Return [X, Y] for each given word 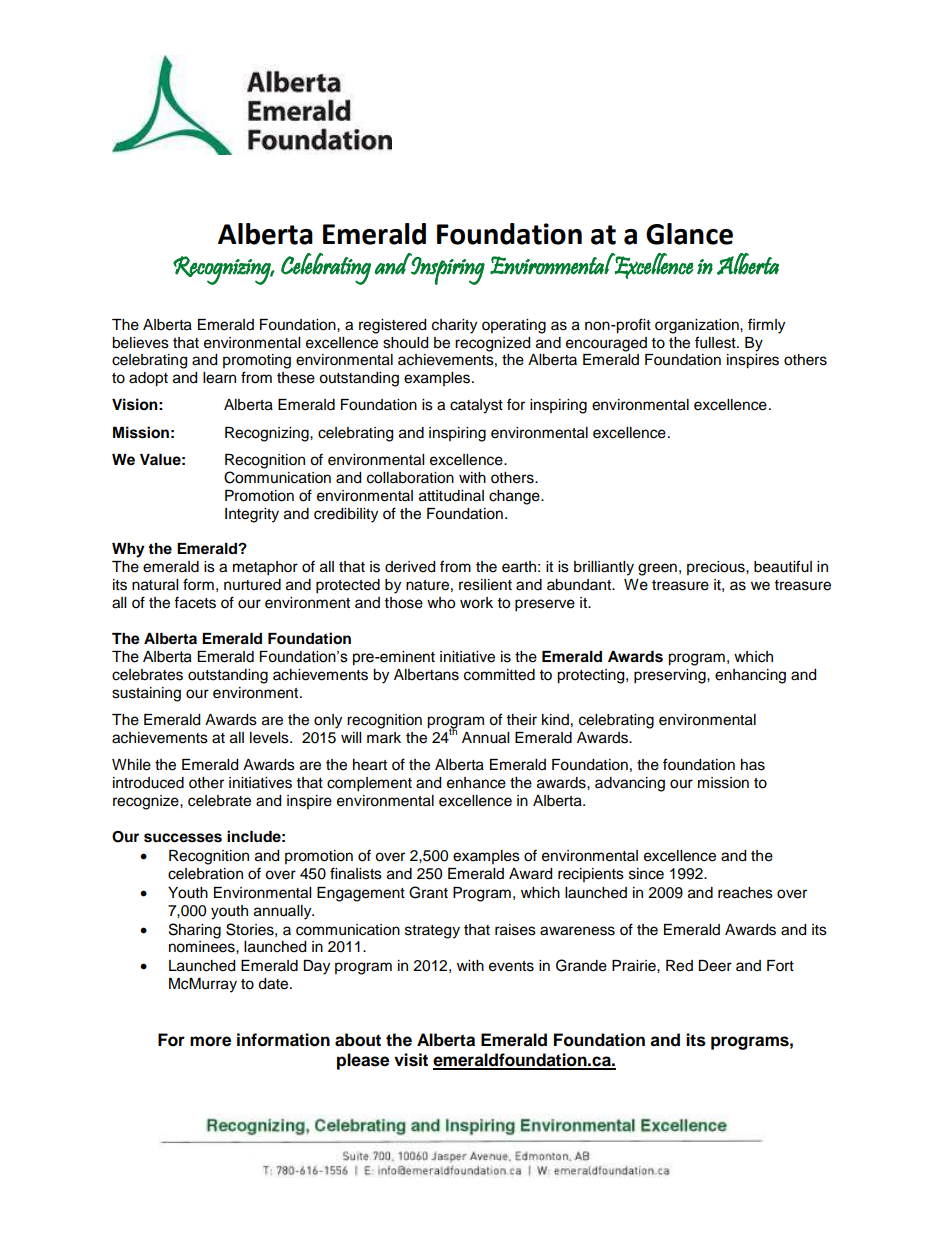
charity [454, 326]
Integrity [252, 515]
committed [499, 675]
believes [140, 343]
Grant [428, 892]
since [646, 874]
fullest [716, 342]
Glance [689, 234]
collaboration [410, 478]
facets [195, 602]
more [210, 1041]
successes [183, 838]
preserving [671, 676]
